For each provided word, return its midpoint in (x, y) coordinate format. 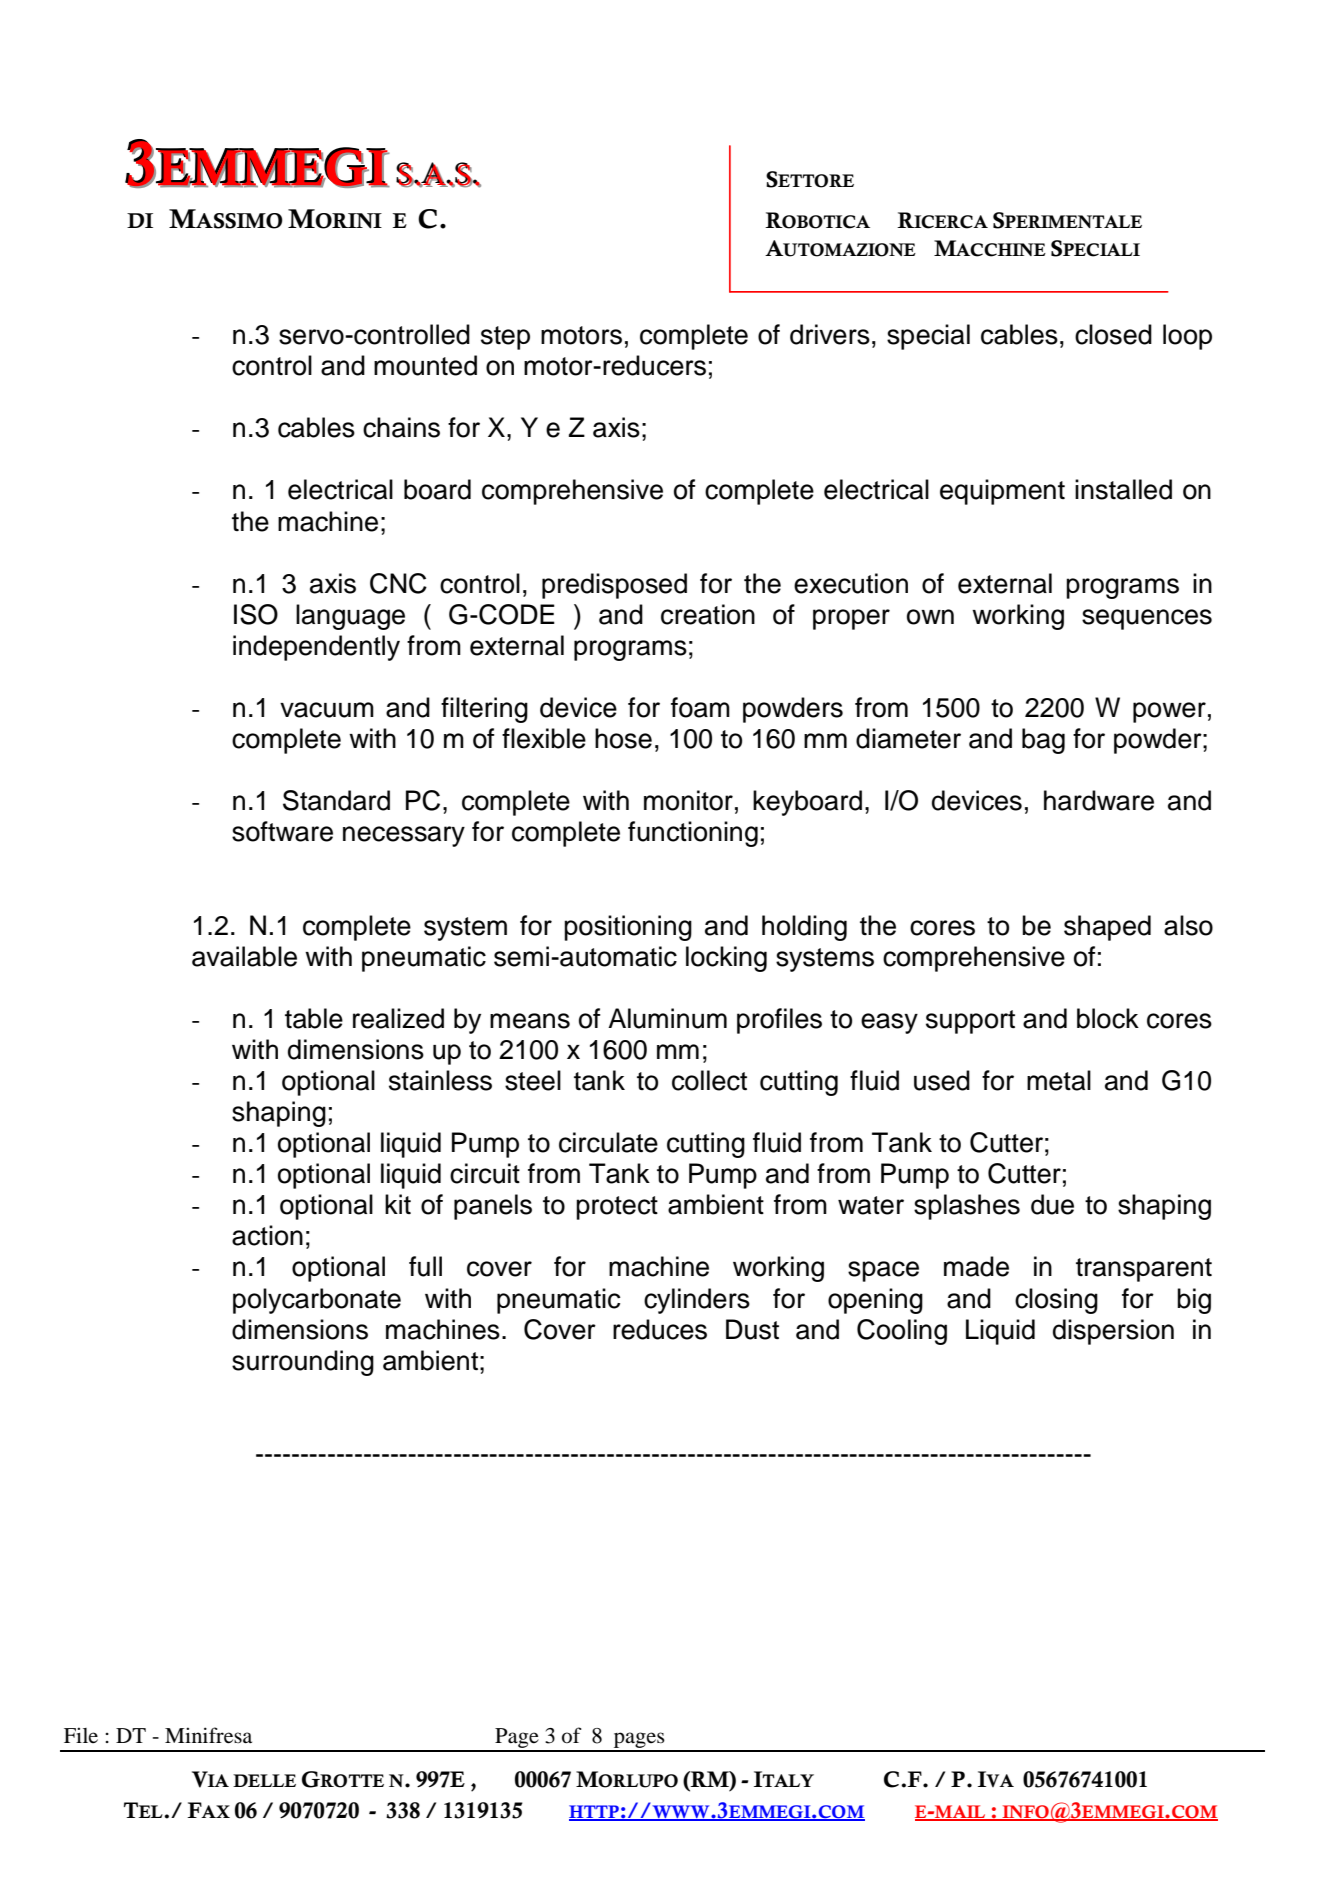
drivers (830, 334)
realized (398, 1018)
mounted (425, 365)
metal (1059, 1080)
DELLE (264, 1780)
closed (1113, 334)
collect (709, 1080)
